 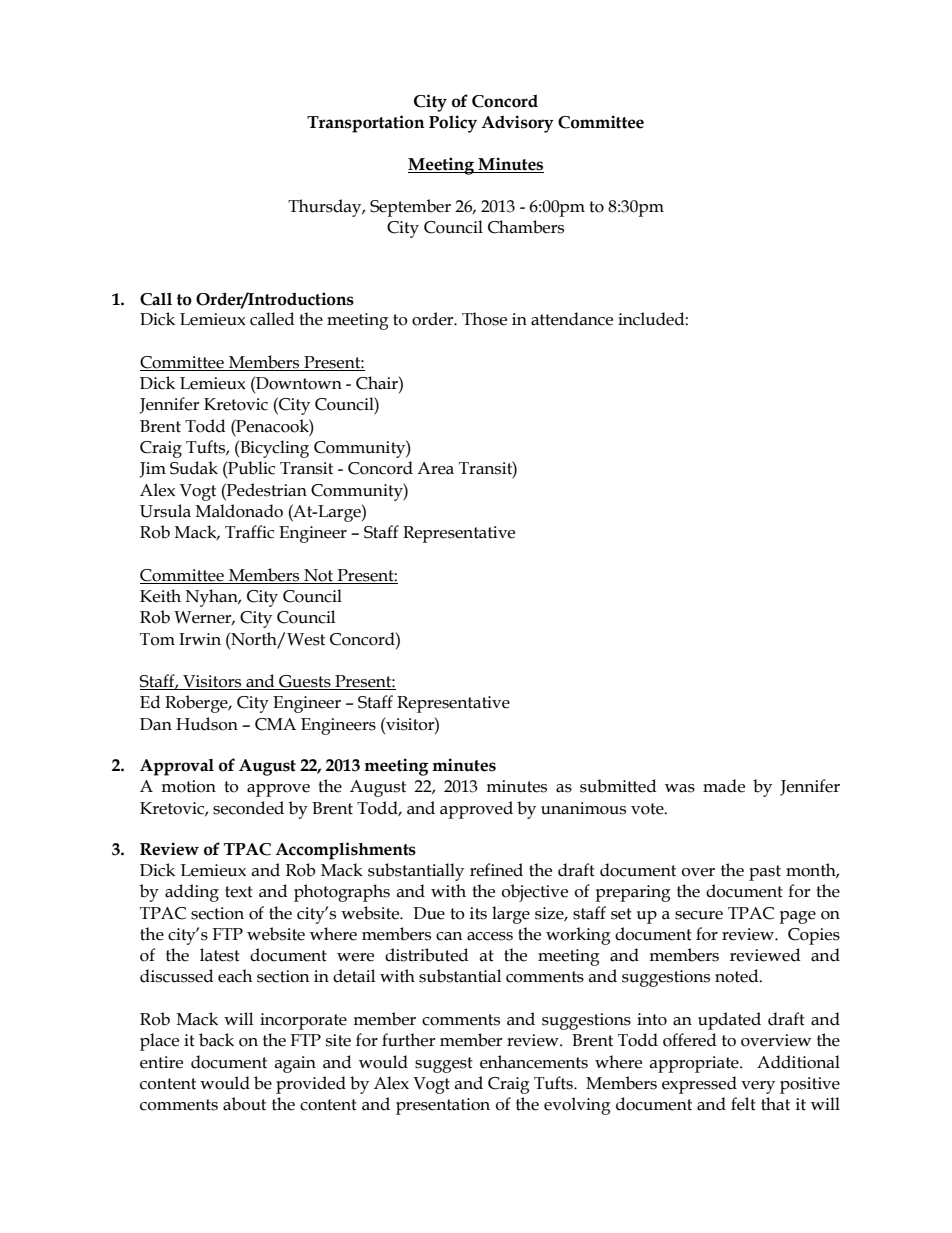 What do you see at coordinates (244, 1104) in the document?
I see `about` at bounding box center [244, 1104].
